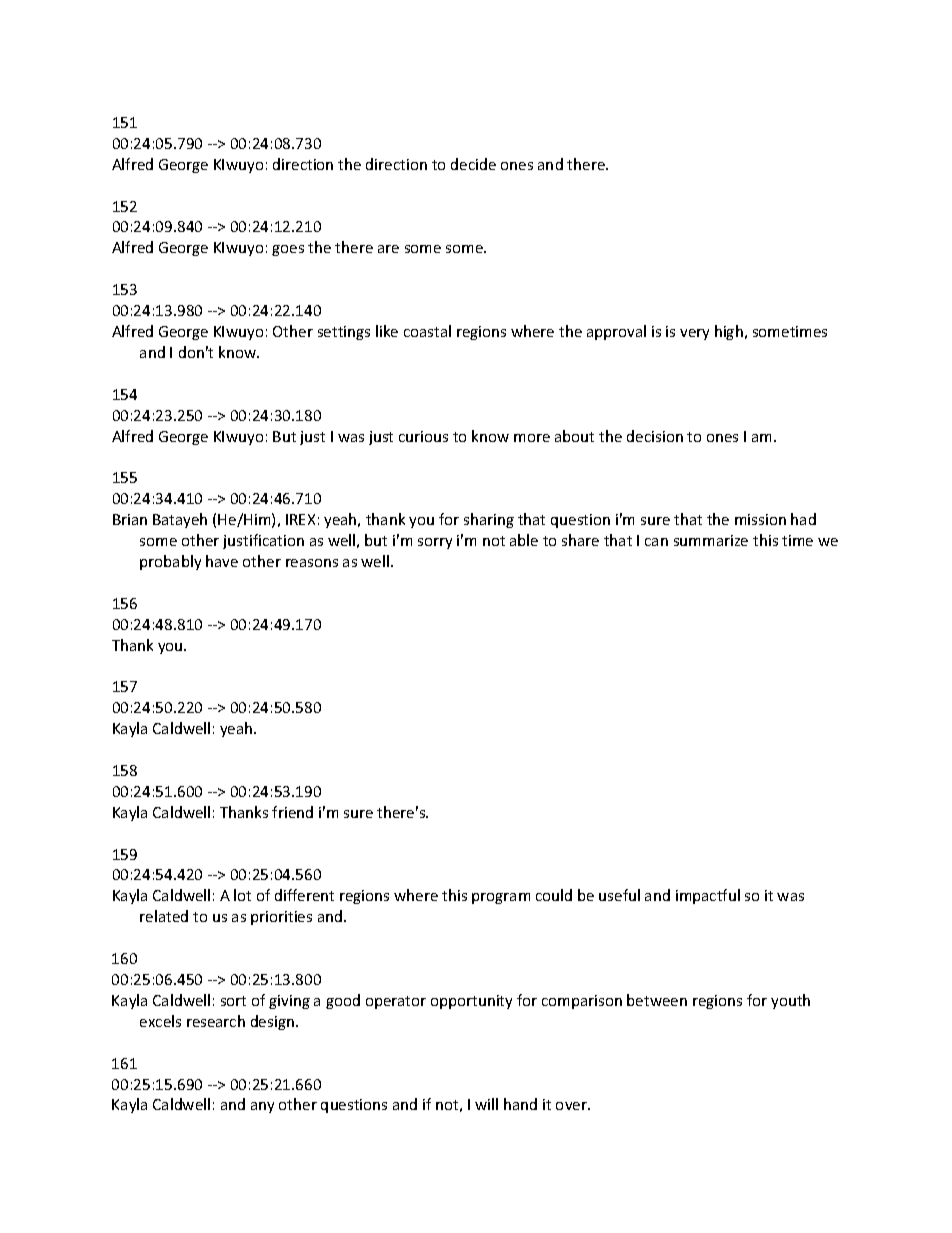 This screenshot has width=952, height=1233. What do you see at coordinates (729, 332) in the screenshot?
I see `high` at bounding box center [729, 332].
